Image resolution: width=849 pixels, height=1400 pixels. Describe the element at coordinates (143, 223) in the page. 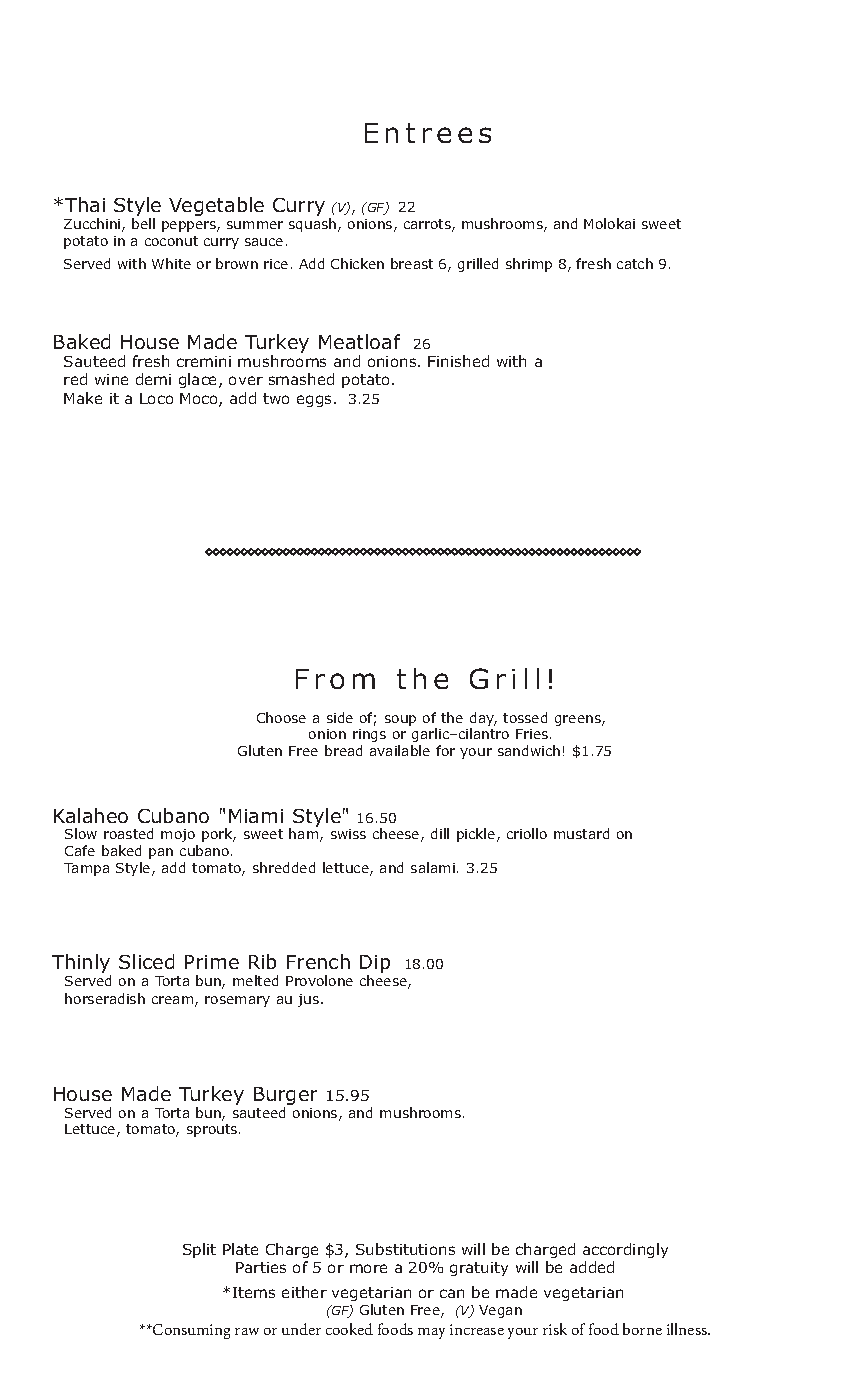

I see `bell` at that location.
